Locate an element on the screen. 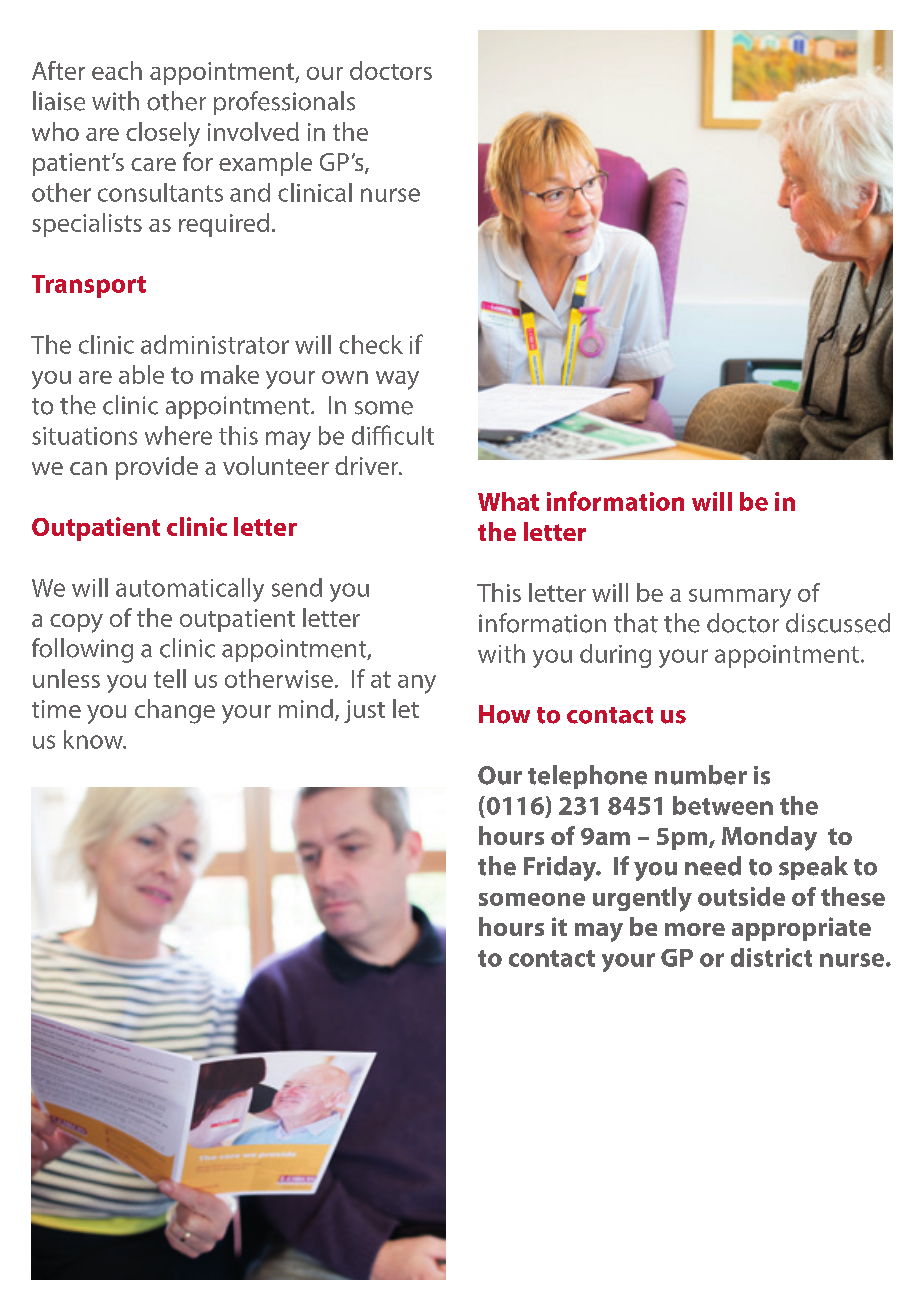  each is located at coordinates (117, 70).
